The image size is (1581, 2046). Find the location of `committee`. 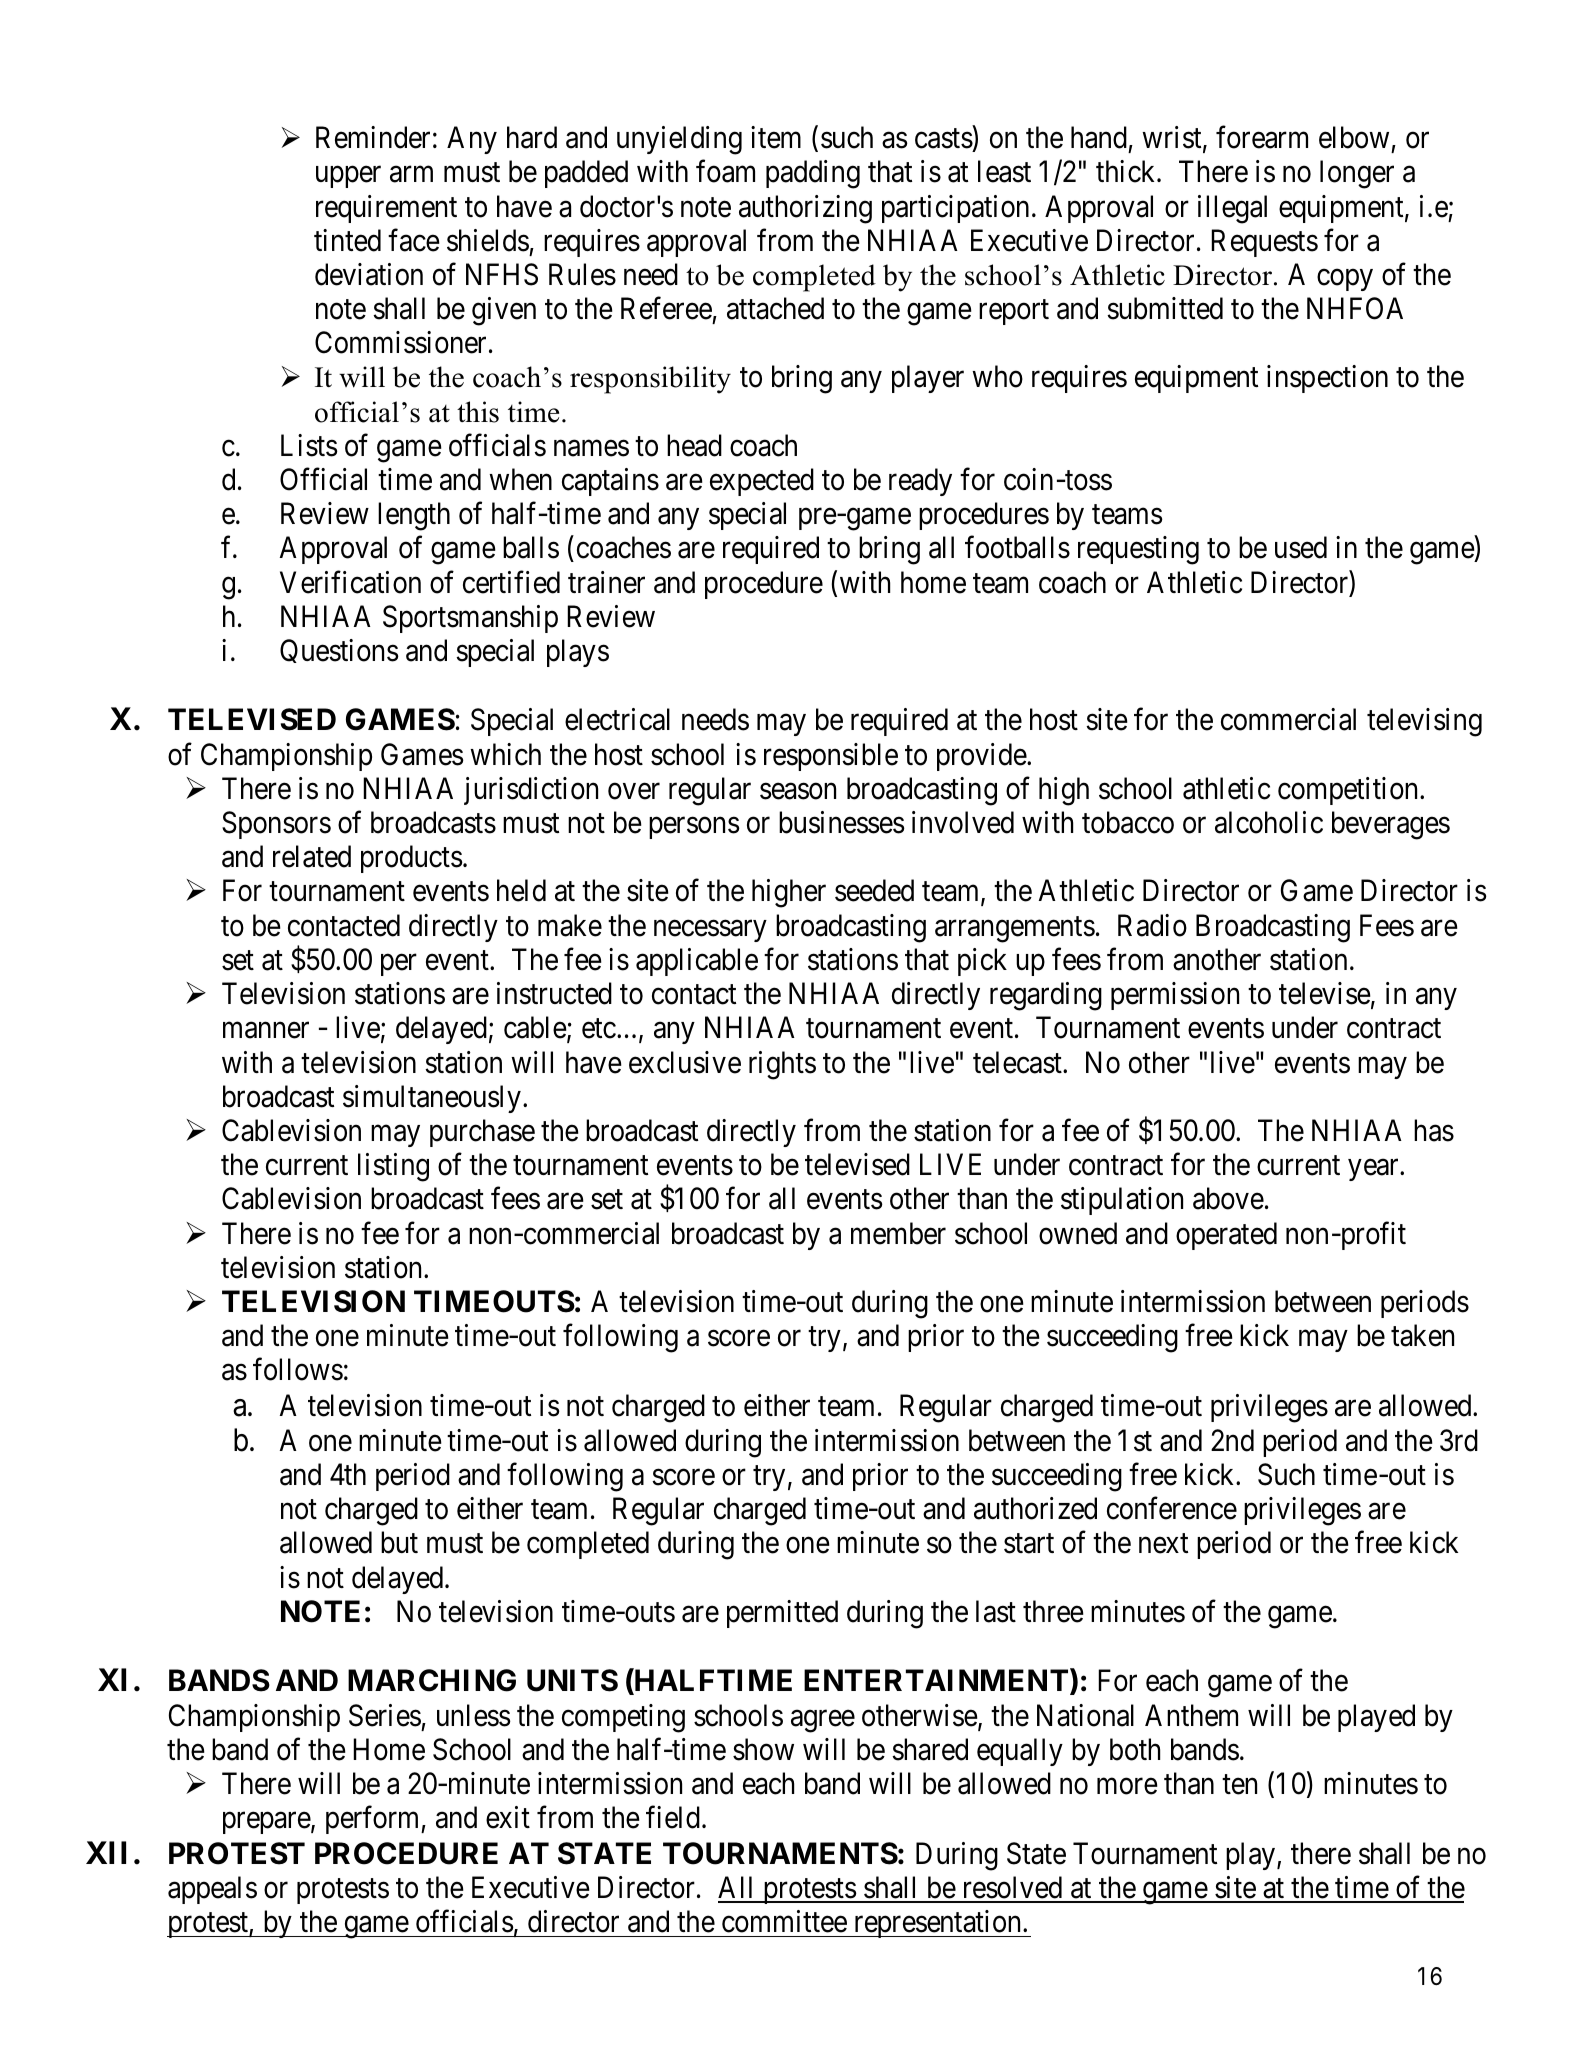

committee is located at coordinates (784, 1921).
